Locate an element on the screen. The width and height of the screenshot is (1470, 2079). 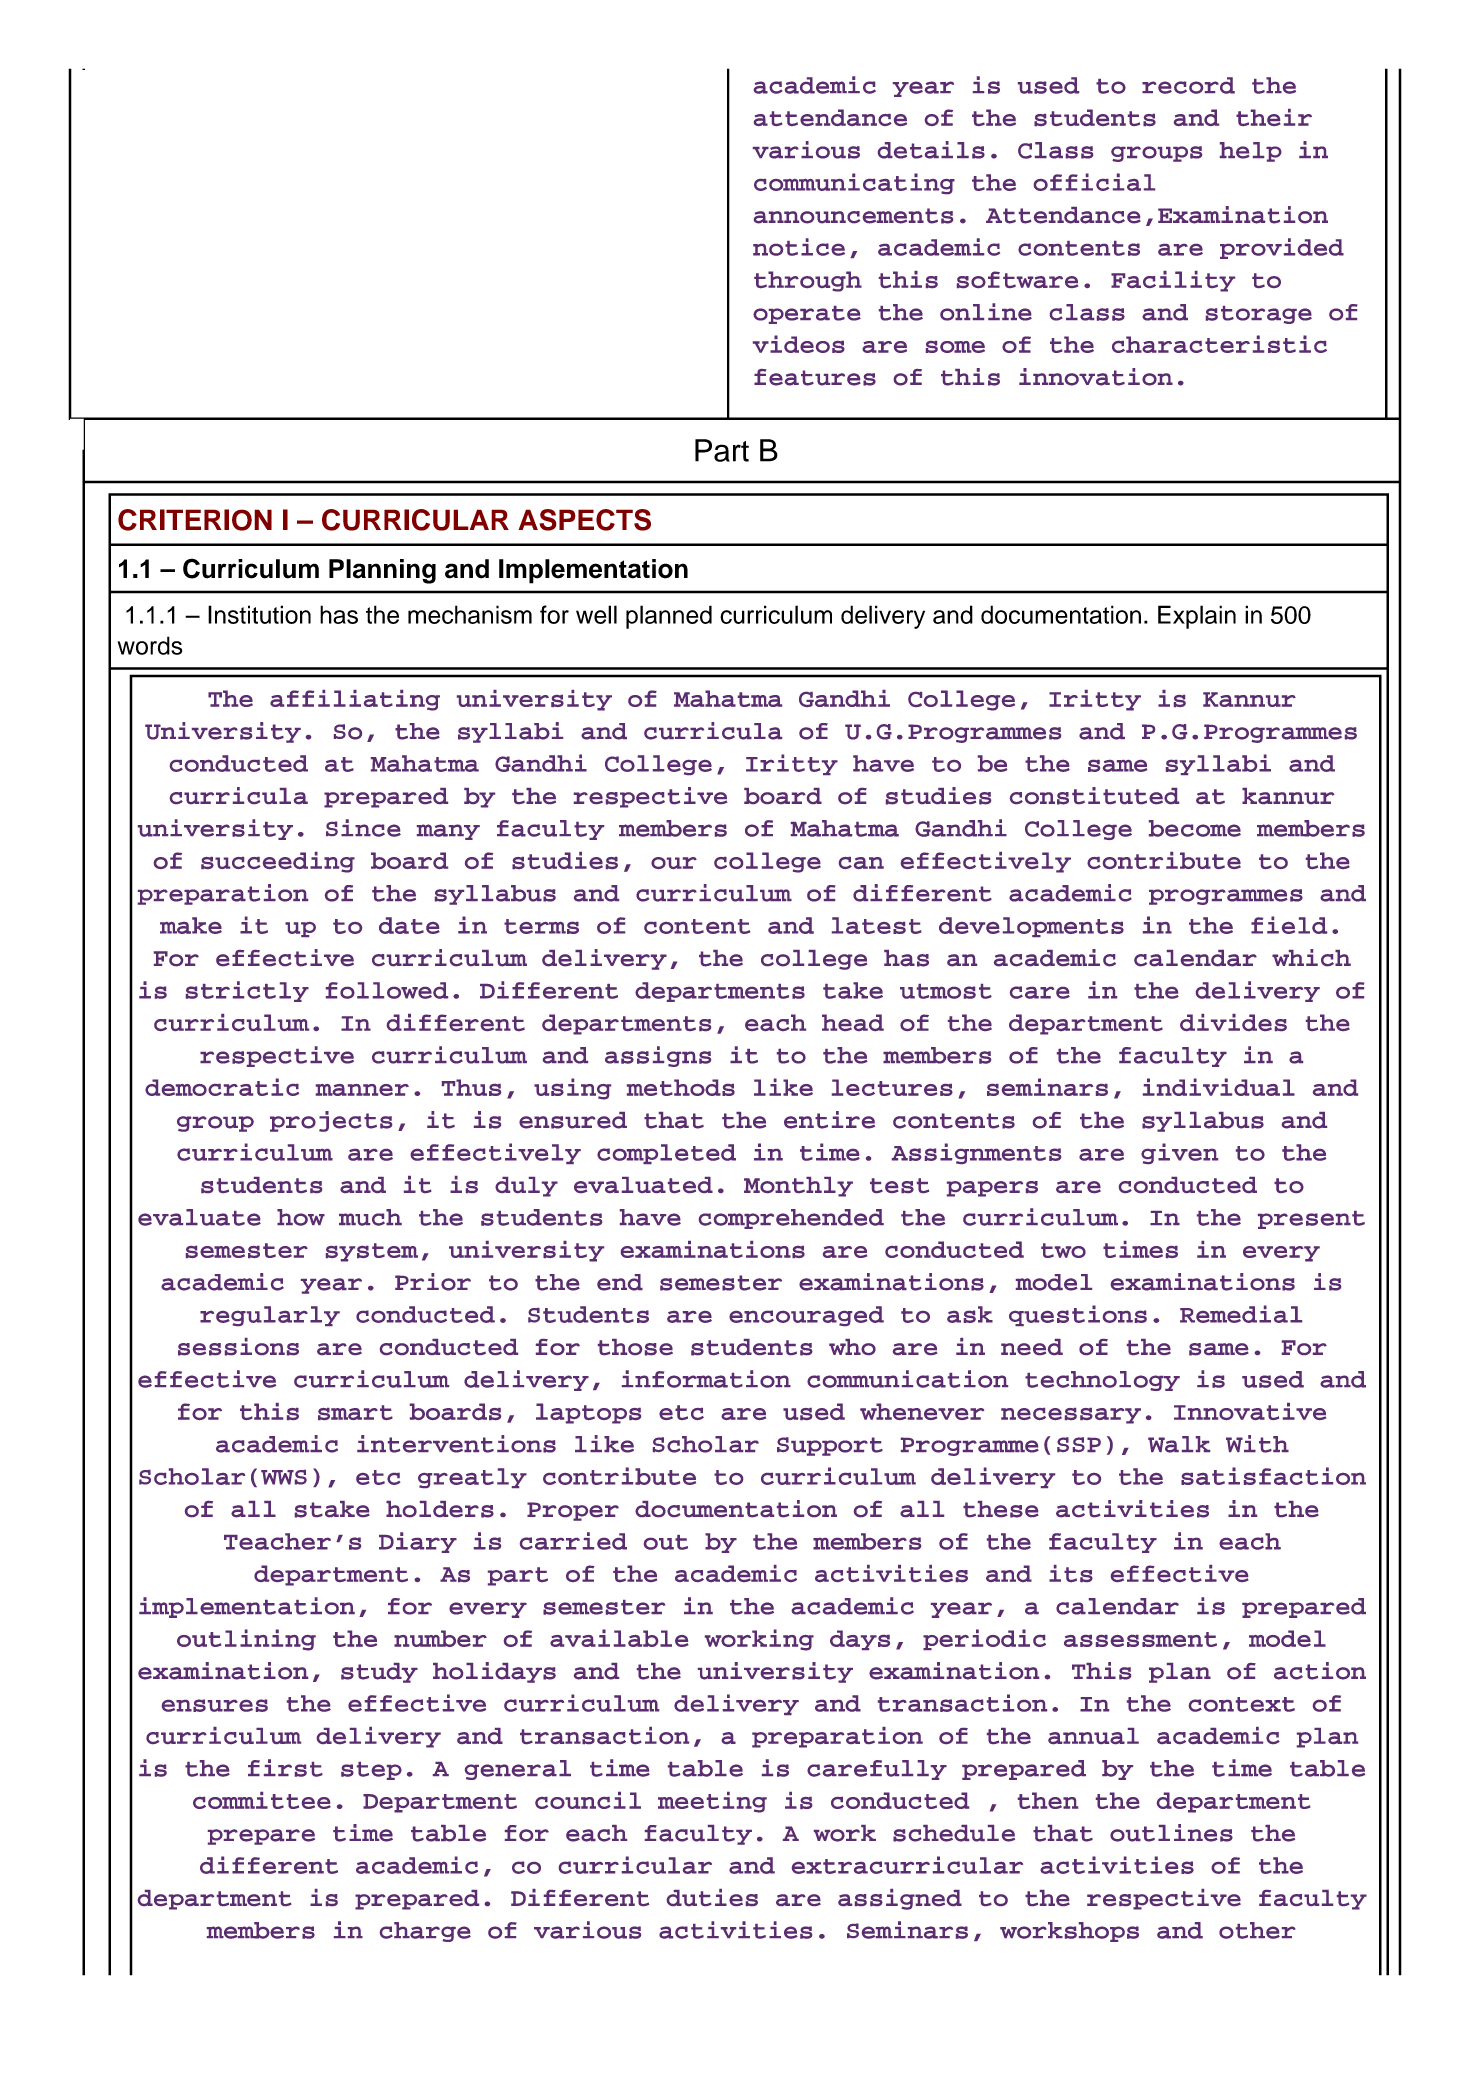
record is located at coordinates (1188, 85).
